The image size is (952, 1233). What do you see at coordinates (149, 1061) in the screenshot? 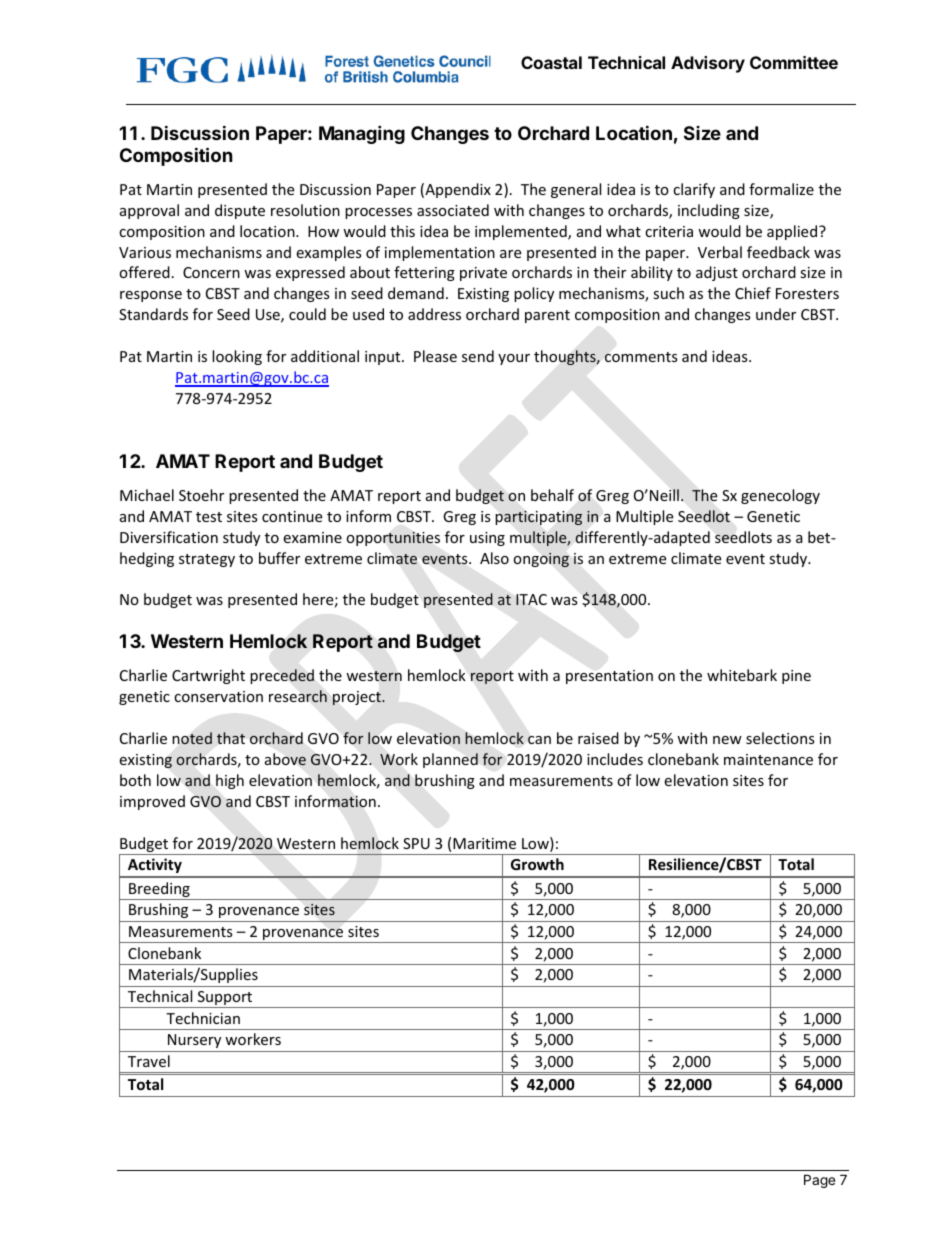
I see `Travel` at bounding box center [149, 1061].
